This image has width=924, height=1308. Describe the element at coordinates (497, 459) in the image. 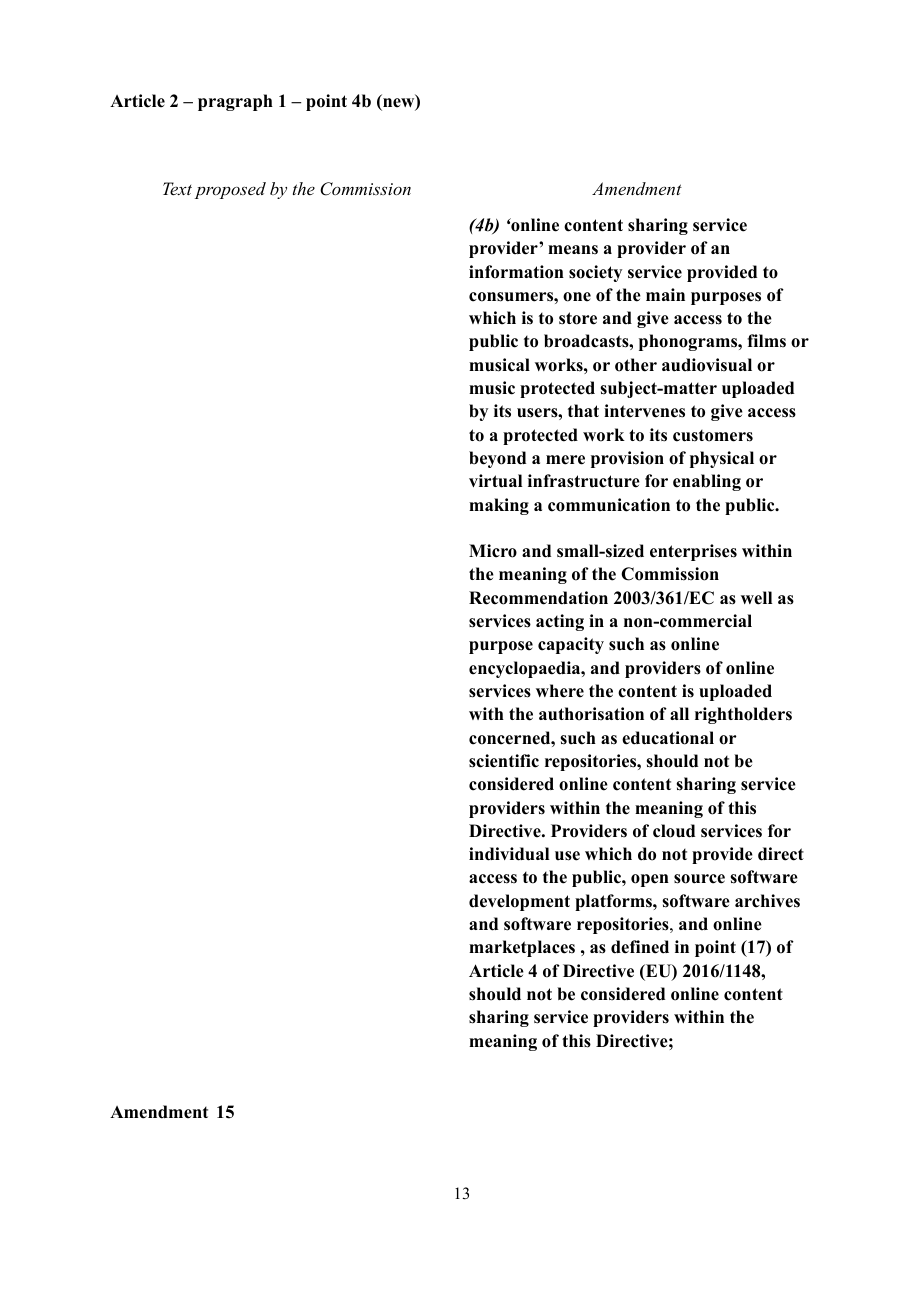

I see `beyond` at that location.
